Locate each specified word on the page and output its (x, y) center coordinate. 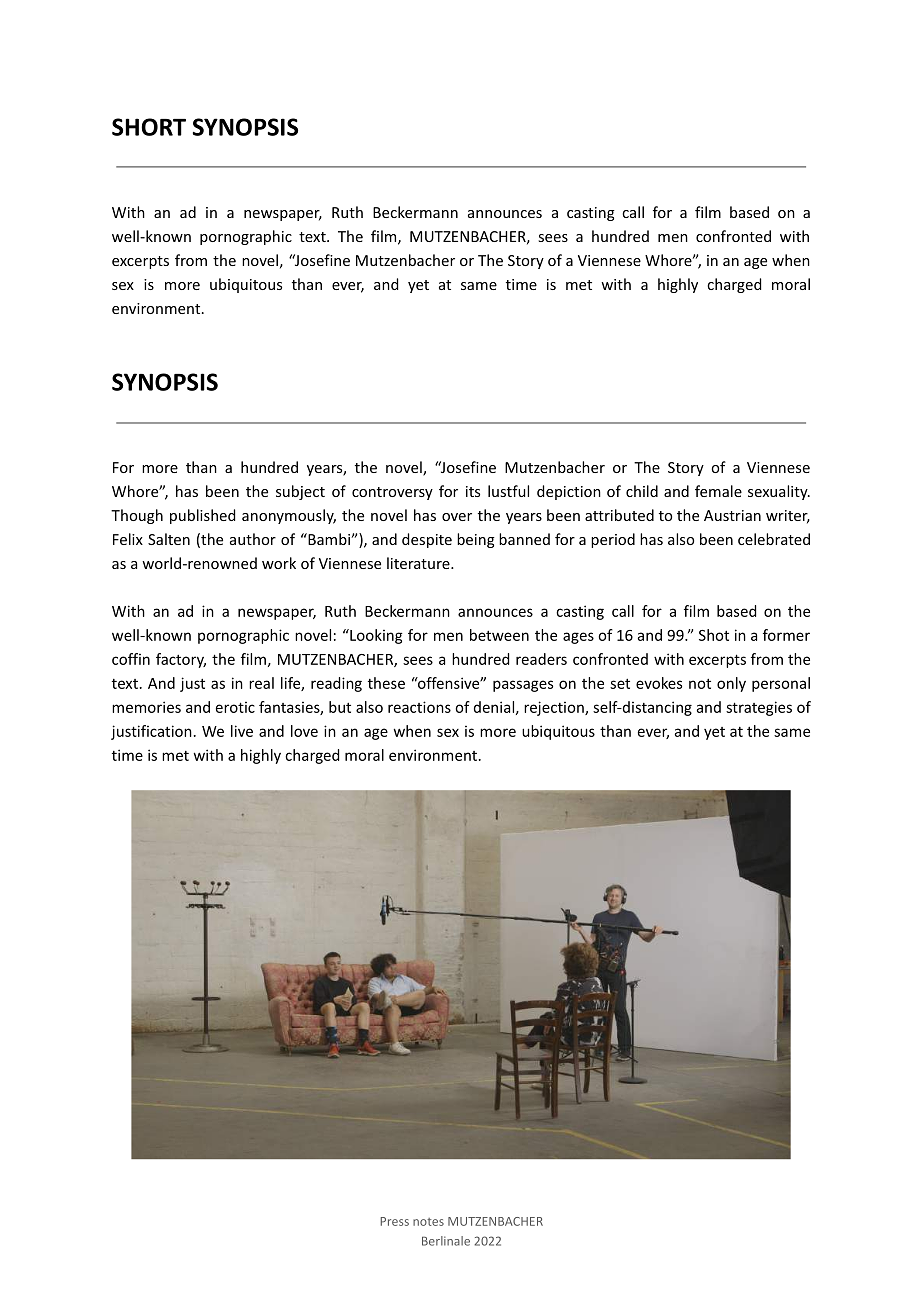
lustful (508, 491)
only (731, 684)
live (242, 731)
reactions (419, 707)
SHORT (149, 127)
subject (300, 492)
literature (419, 563)
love (304, 731)
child (642, 491)
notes (428, 1222)
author (253, 539)
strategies (759, 708)
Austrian (732, 515)
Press (394, 1221)
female (718, 491)
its (473, 491)
